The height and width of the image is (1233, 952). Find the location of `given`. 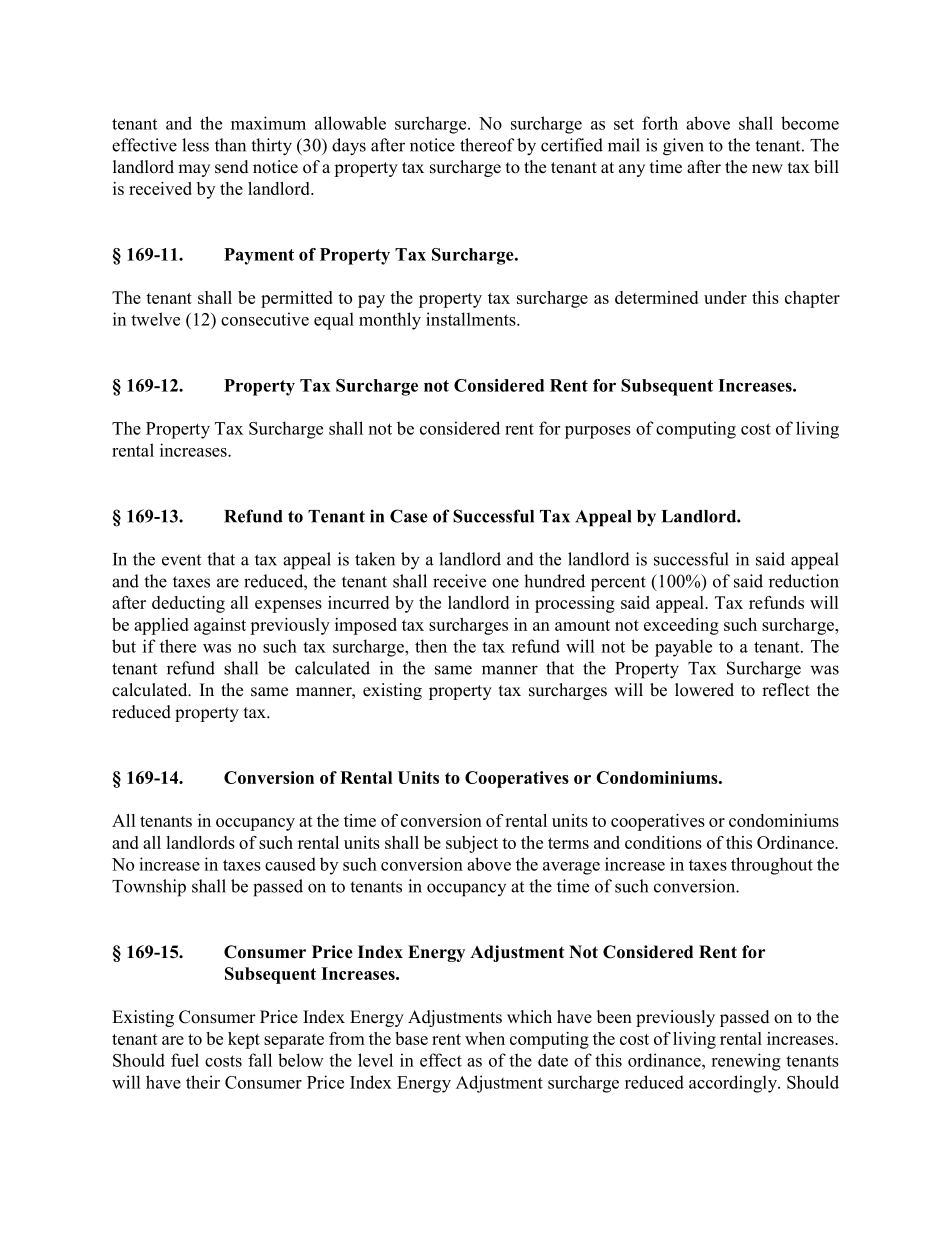

given is located at coordinates (683, 147).
